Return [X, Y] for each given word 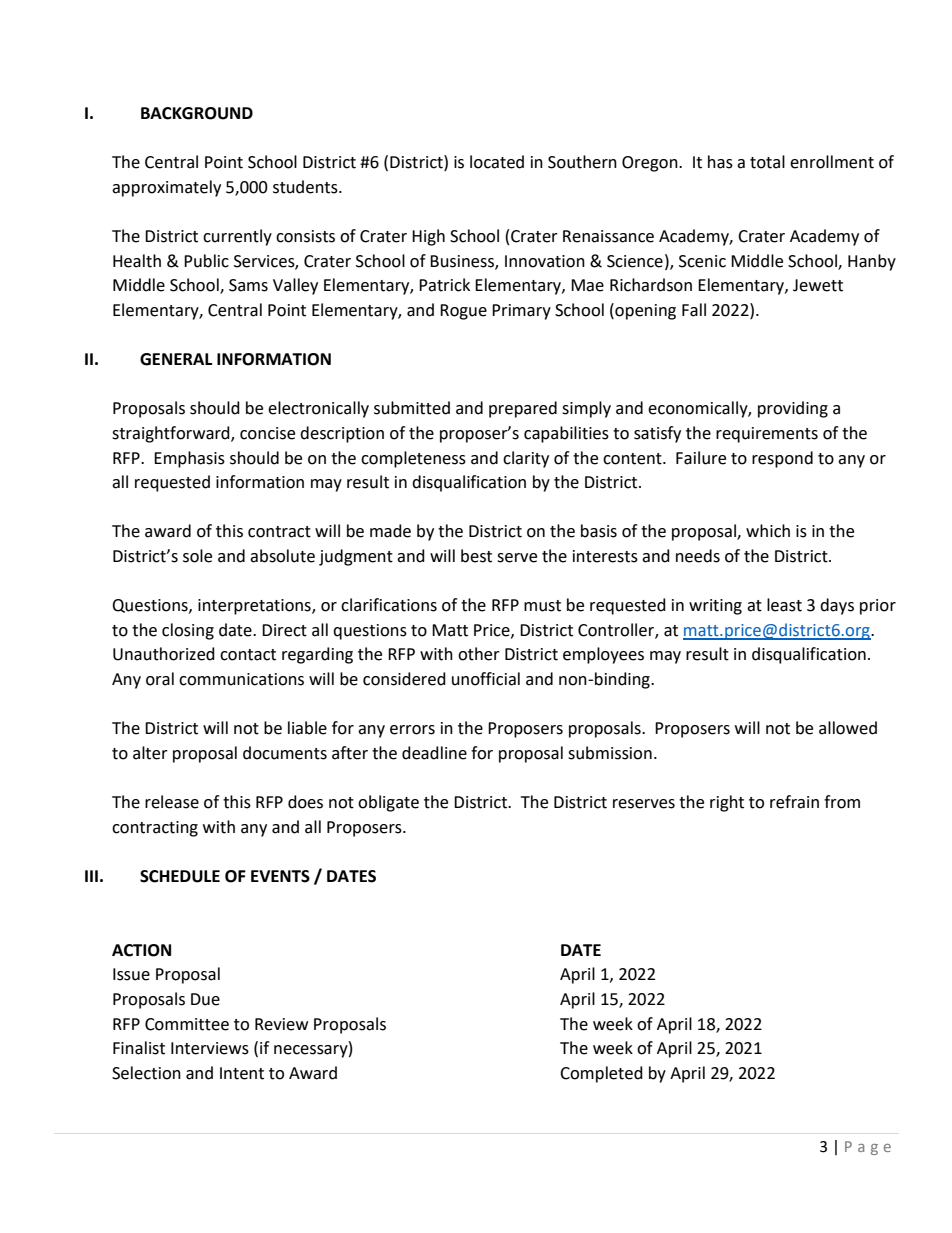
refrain [794, 802]
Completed [601, 1074]
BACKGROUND [197, 113]
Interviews [210, 1048]
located [497, 162]
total [767, 162]
